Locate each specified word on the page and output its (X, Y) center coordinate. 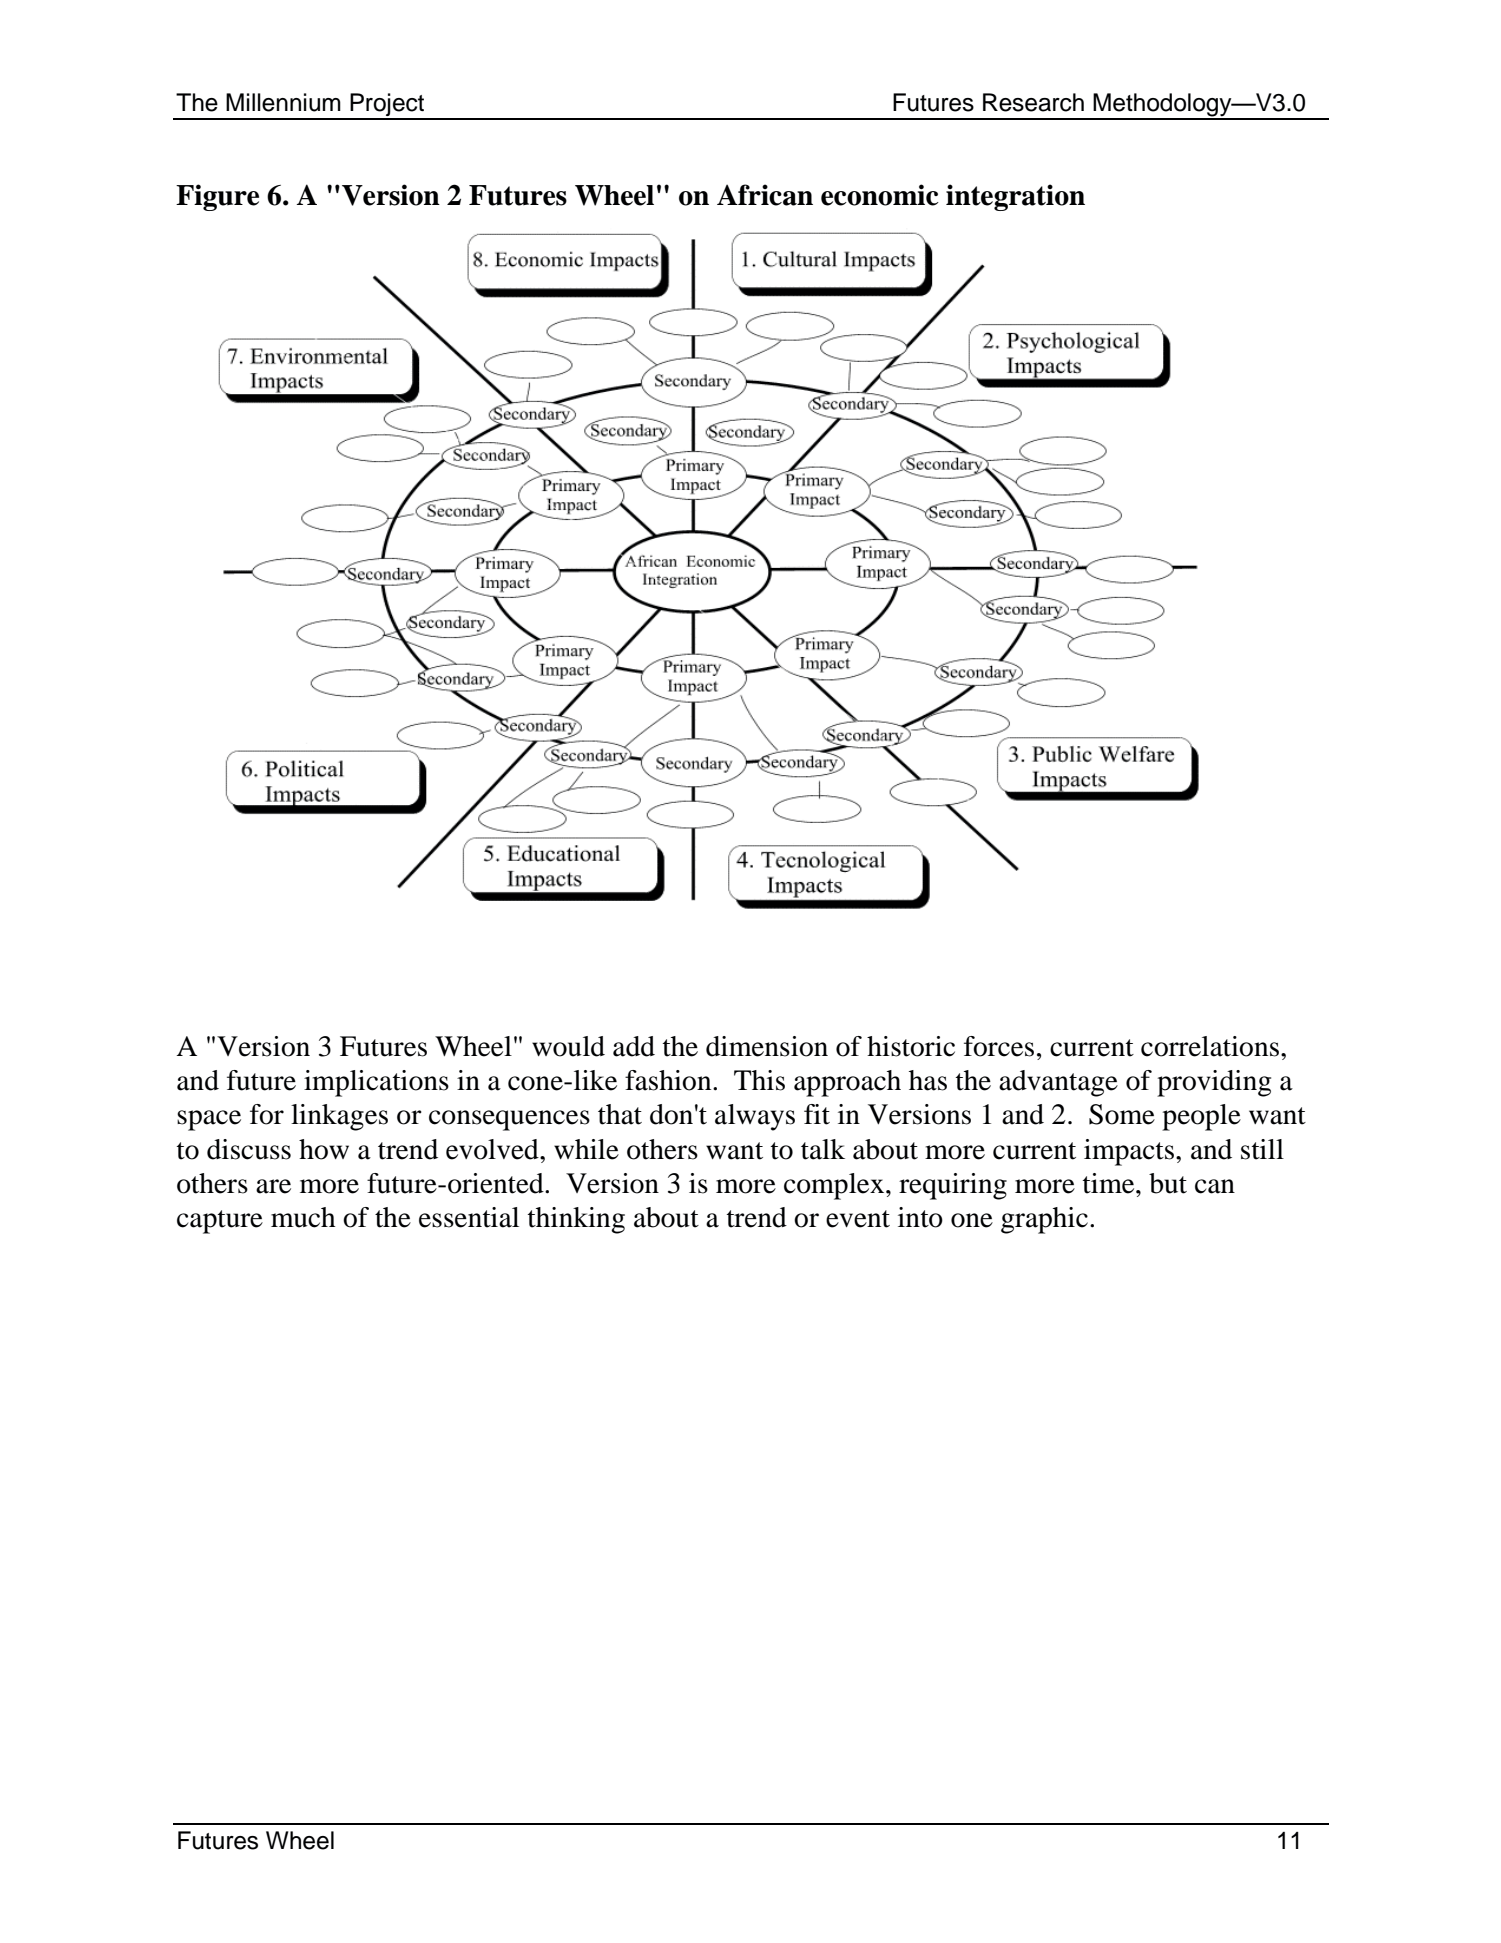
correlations (1210, 1046)
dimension (767, 1046)
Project (387, 106)
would (568, 1046)
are (273, 1186)
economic (880, 195)
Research (1033, 102)
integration (1015, 197)
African (765, 195)
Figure (217, 197)
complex (835, 1186)
